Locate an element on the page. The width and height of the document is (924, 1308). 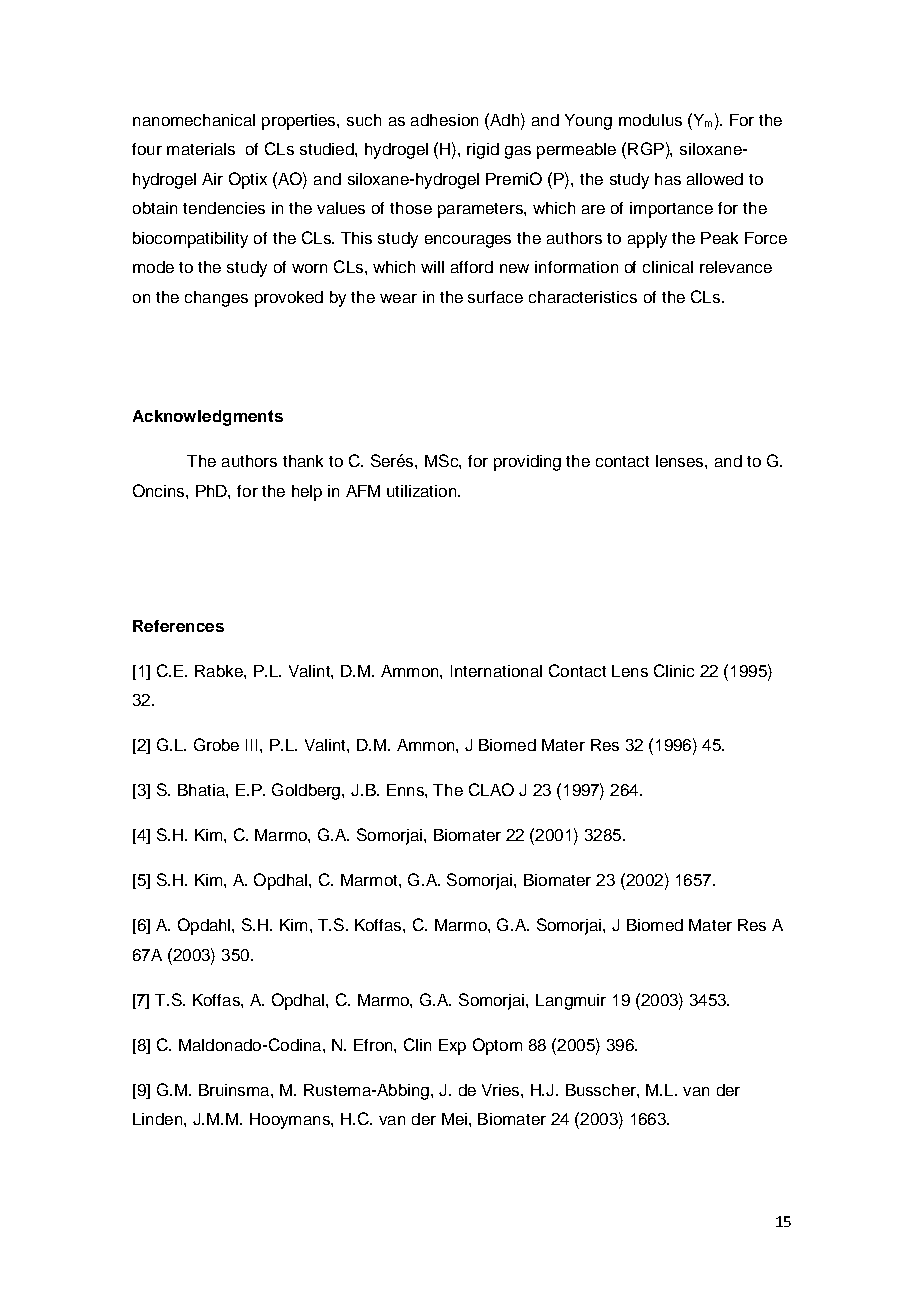
Linden is located at coordinates (159, 1119).
